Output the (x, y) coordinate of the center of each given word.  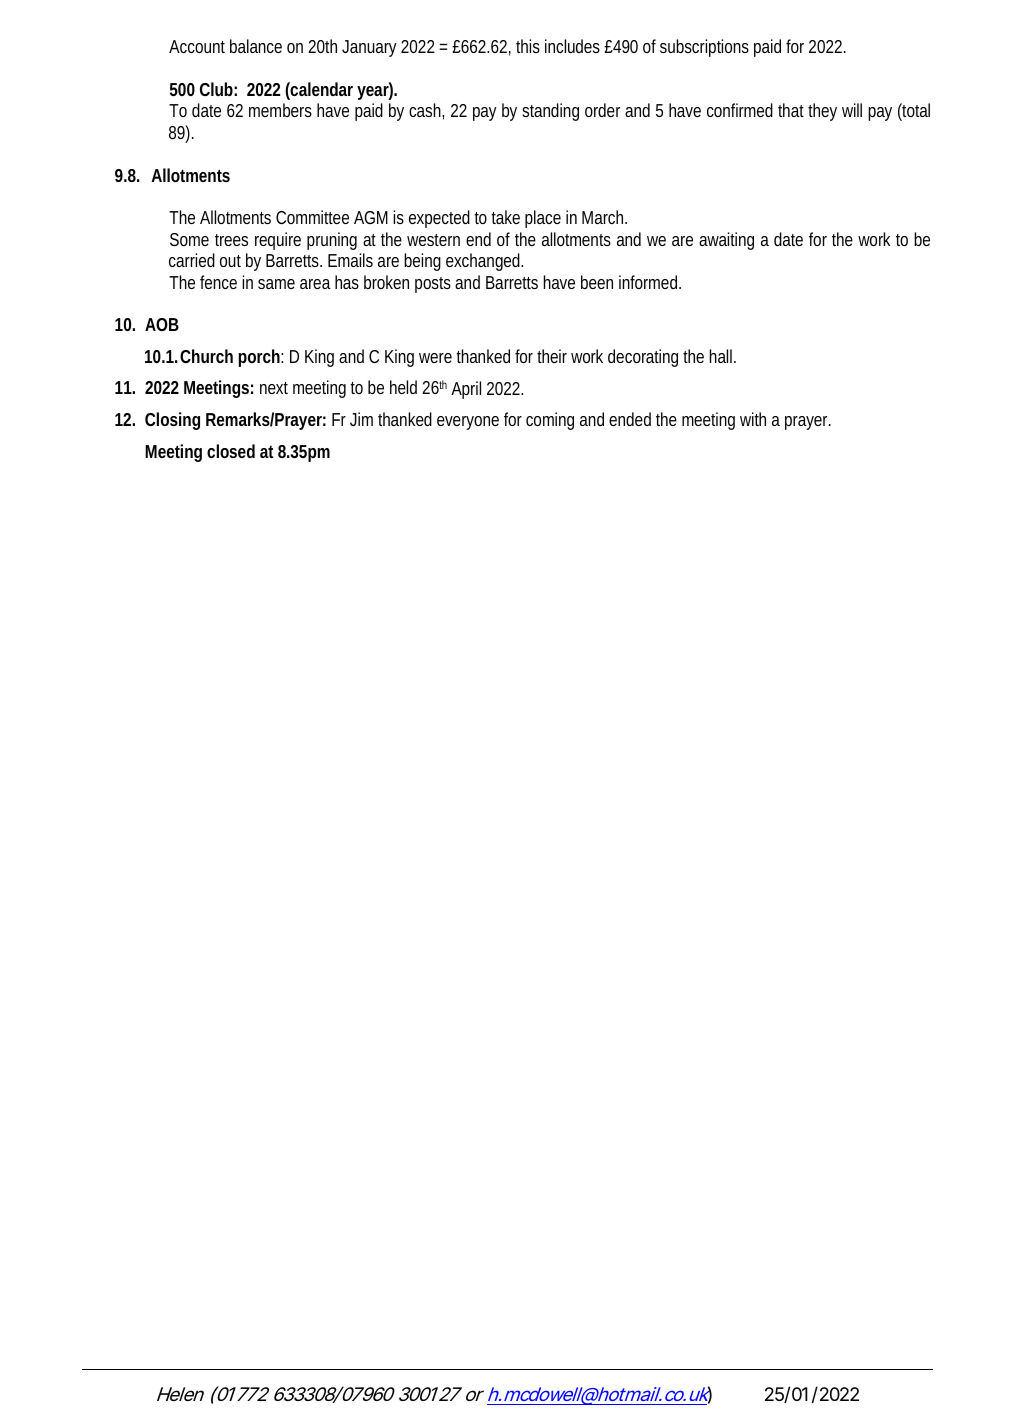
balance (256, 46)
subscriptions (704, 48)
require (278, 241)
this (528, 46)
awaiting (726, 241)
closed (231, 451)
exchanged (484, 262)
